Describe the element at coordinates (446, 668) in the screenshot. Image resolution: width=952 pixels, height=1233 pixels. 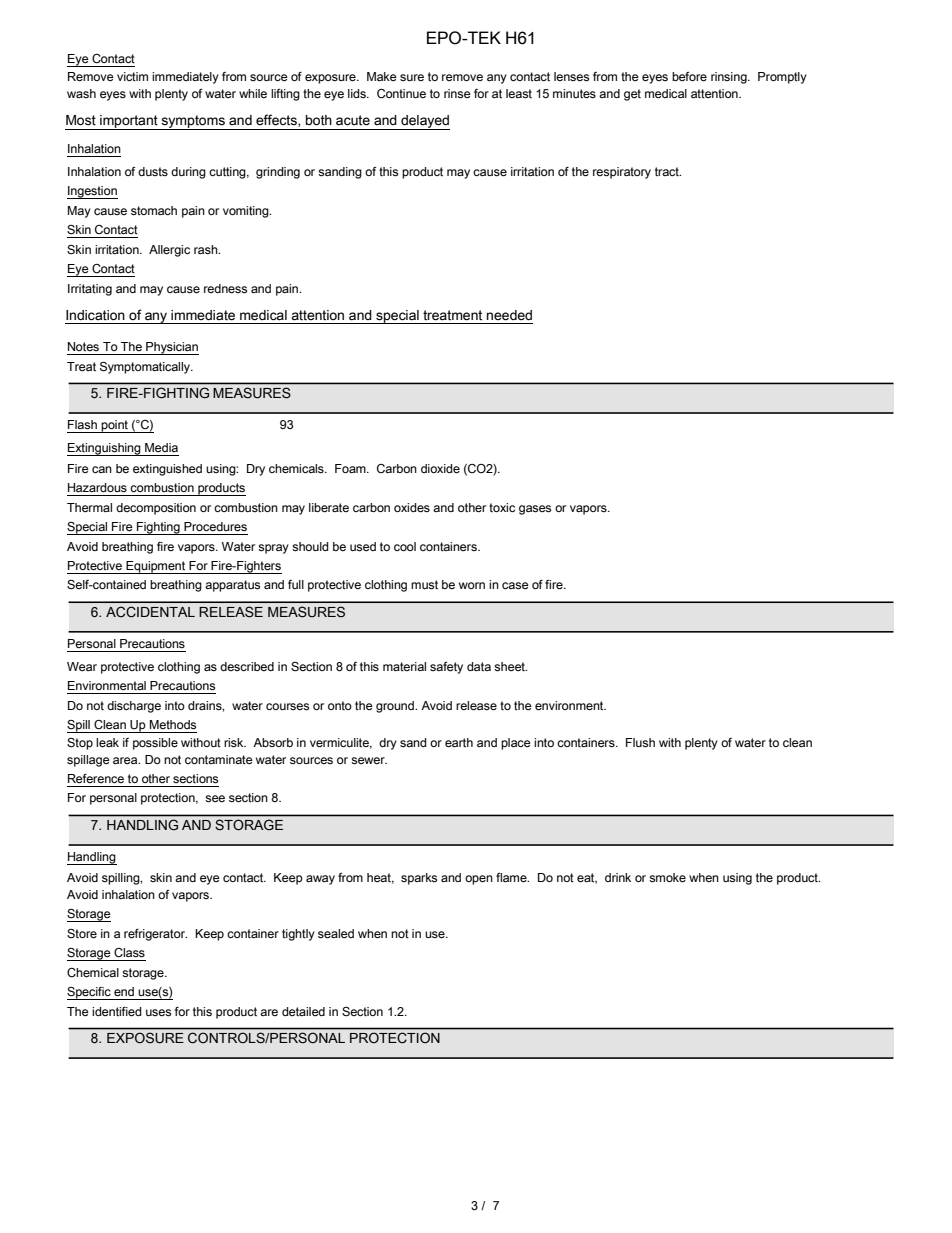
I see `safety` at that location.
